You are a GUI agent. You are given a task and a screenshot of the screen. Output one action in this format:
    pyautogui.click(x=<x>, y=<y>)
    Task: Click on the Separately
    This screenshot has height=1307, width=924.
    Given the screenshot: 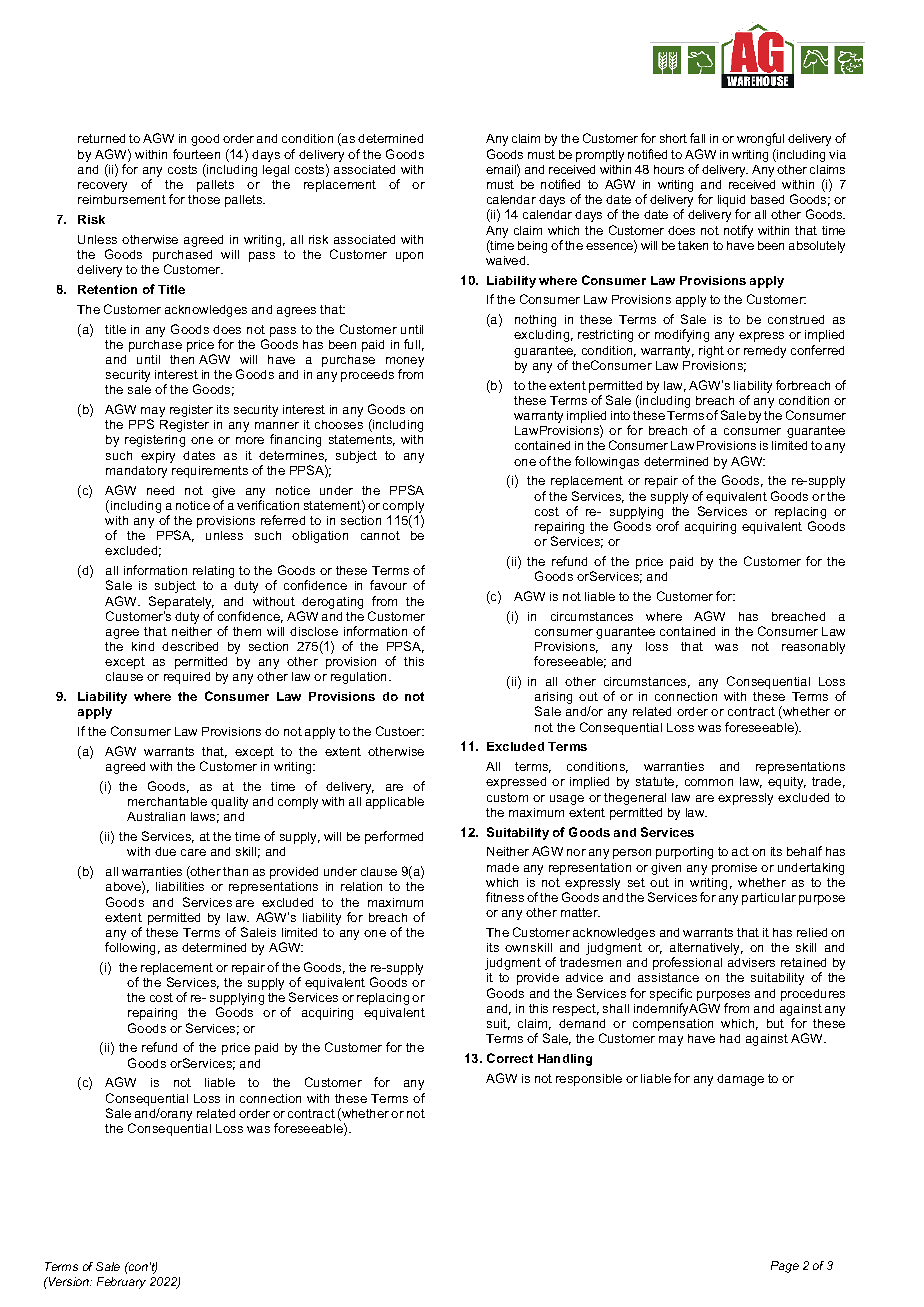 What is the action you would take?
    pyautogui.click(x=181, y=602)
